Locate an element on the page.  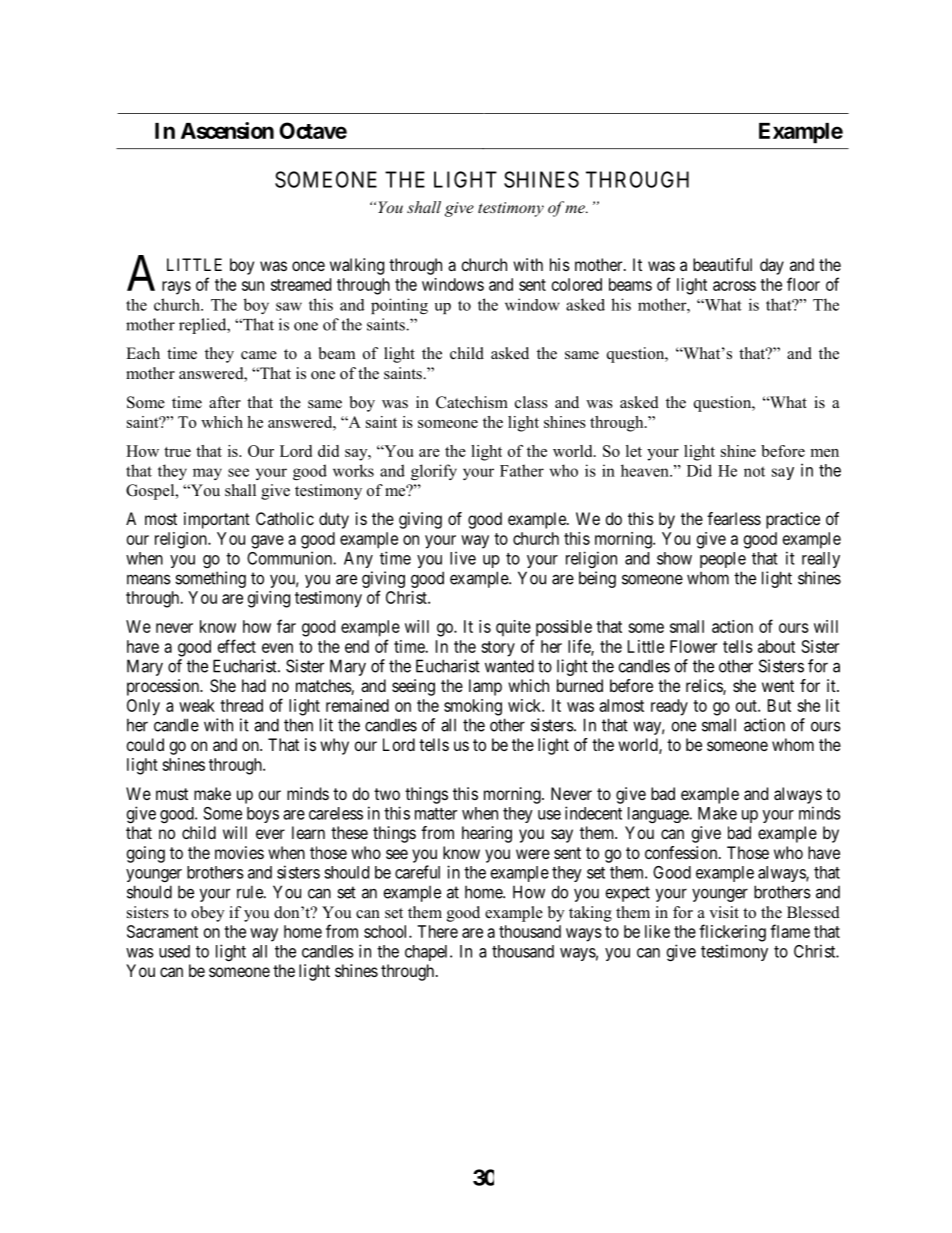
beautiful is located at coordinates (722, 264).
